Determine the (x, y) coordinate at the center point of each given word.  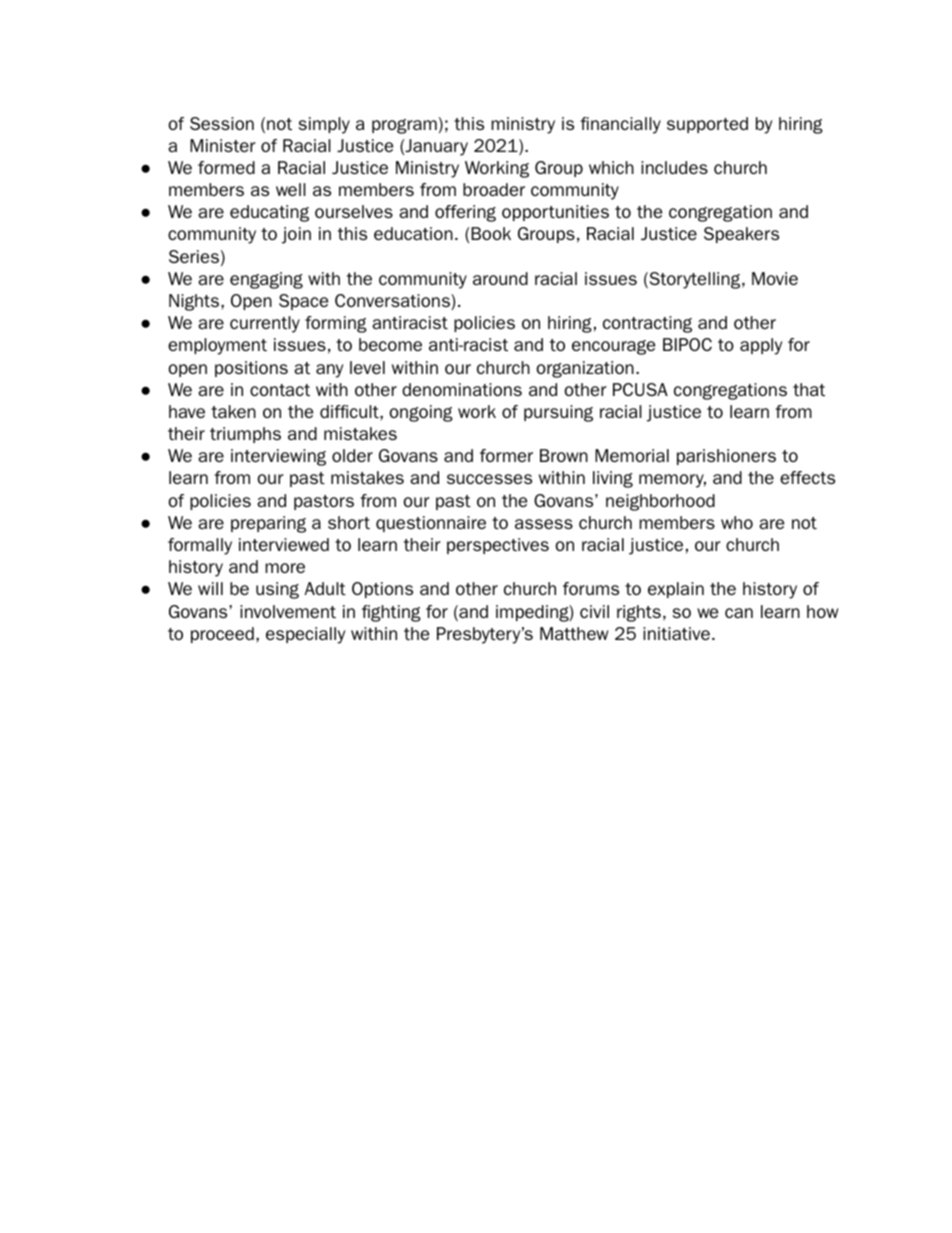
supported (707, 125)
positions (251, 369)
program (404, 126)
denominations (462, 389)
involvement (288, 611)
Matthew (574, 633)
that (809, 389)
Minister (222, 145)
